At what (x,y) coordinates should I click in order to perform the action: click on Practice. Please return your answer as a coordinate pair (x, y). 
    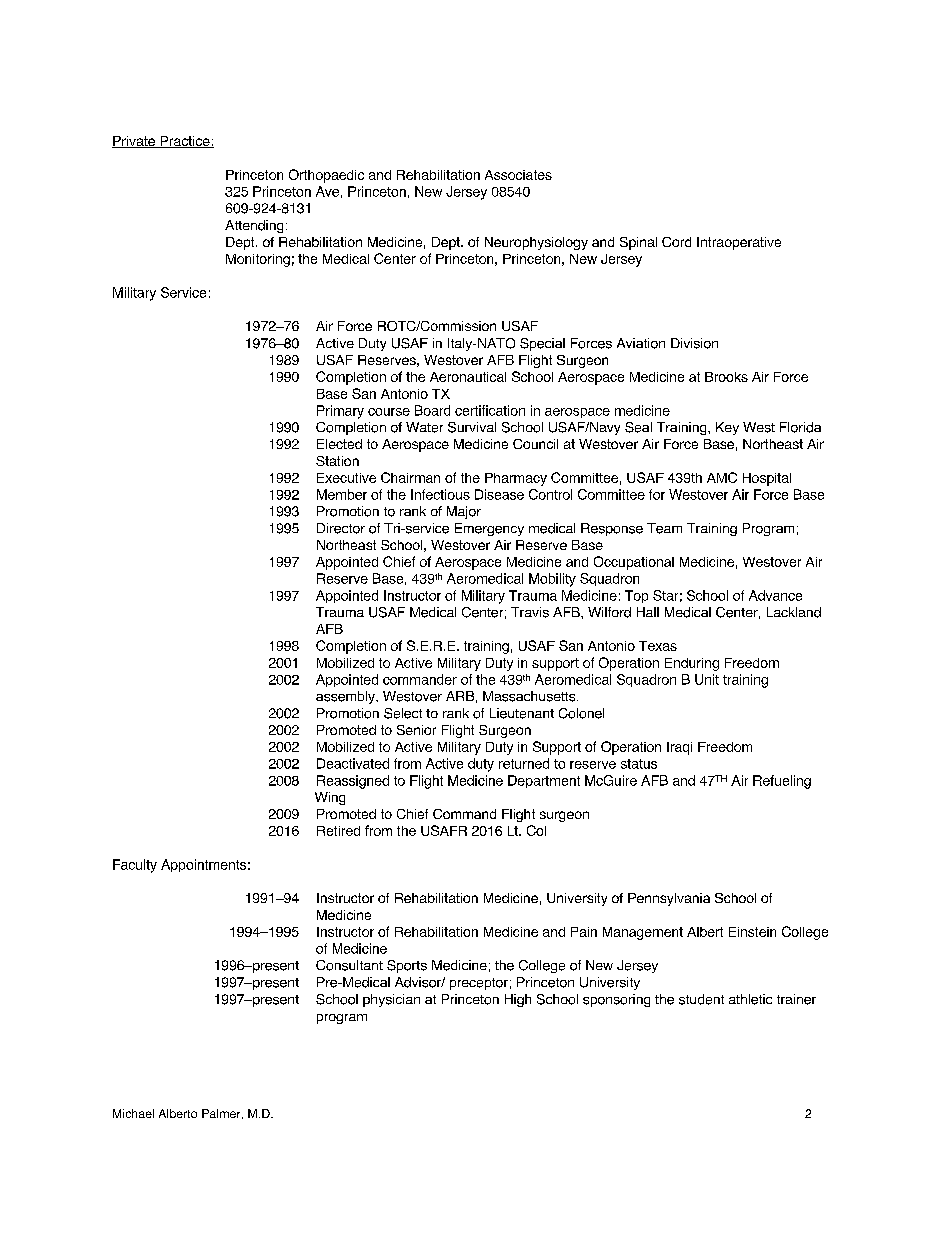
    Looking at the image, I should click on (185, 142).
